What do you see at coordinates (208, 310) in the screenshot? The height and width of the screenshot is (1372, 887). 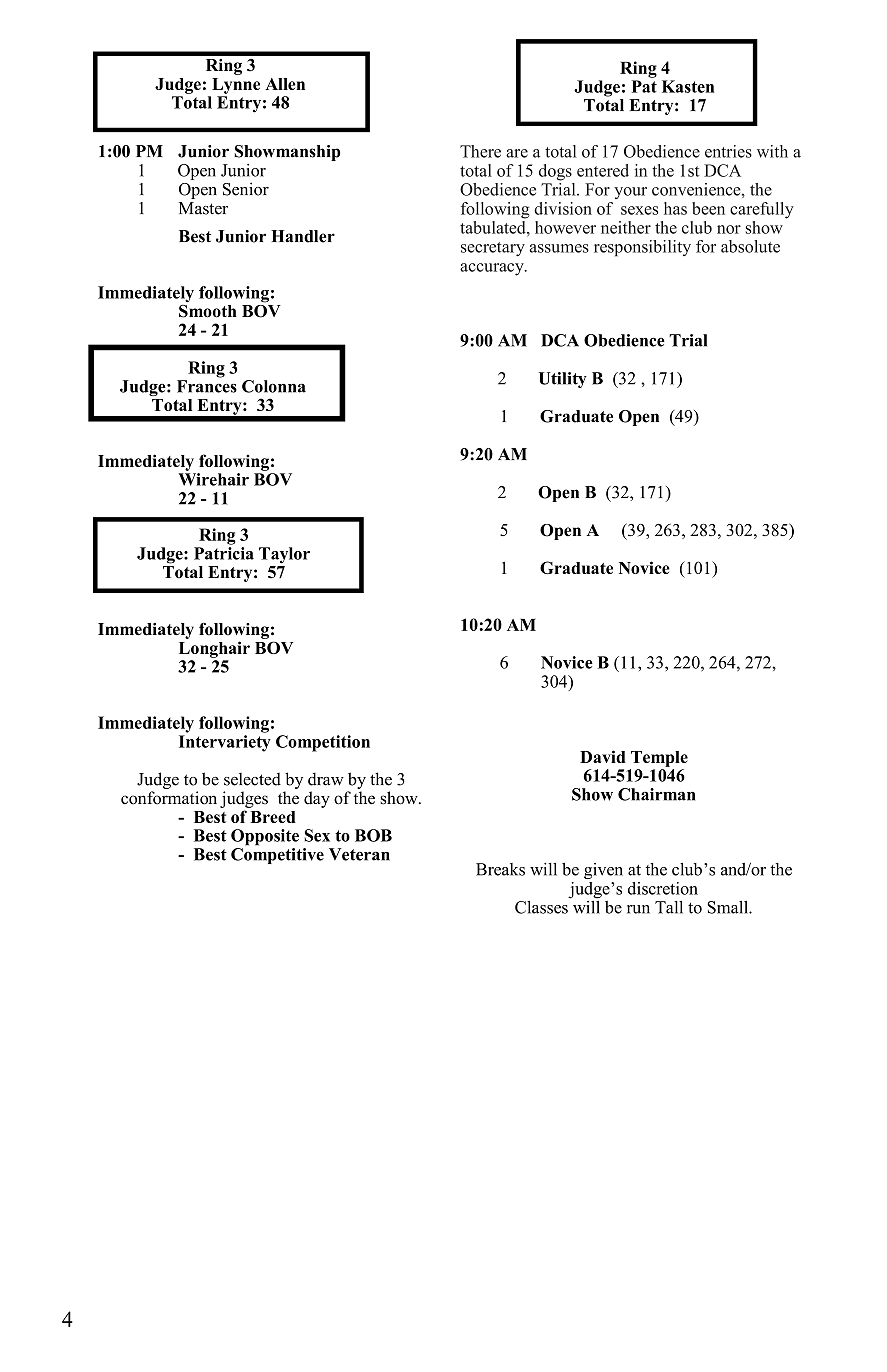 I see `Smooth` at bounding box center [208, 310].
